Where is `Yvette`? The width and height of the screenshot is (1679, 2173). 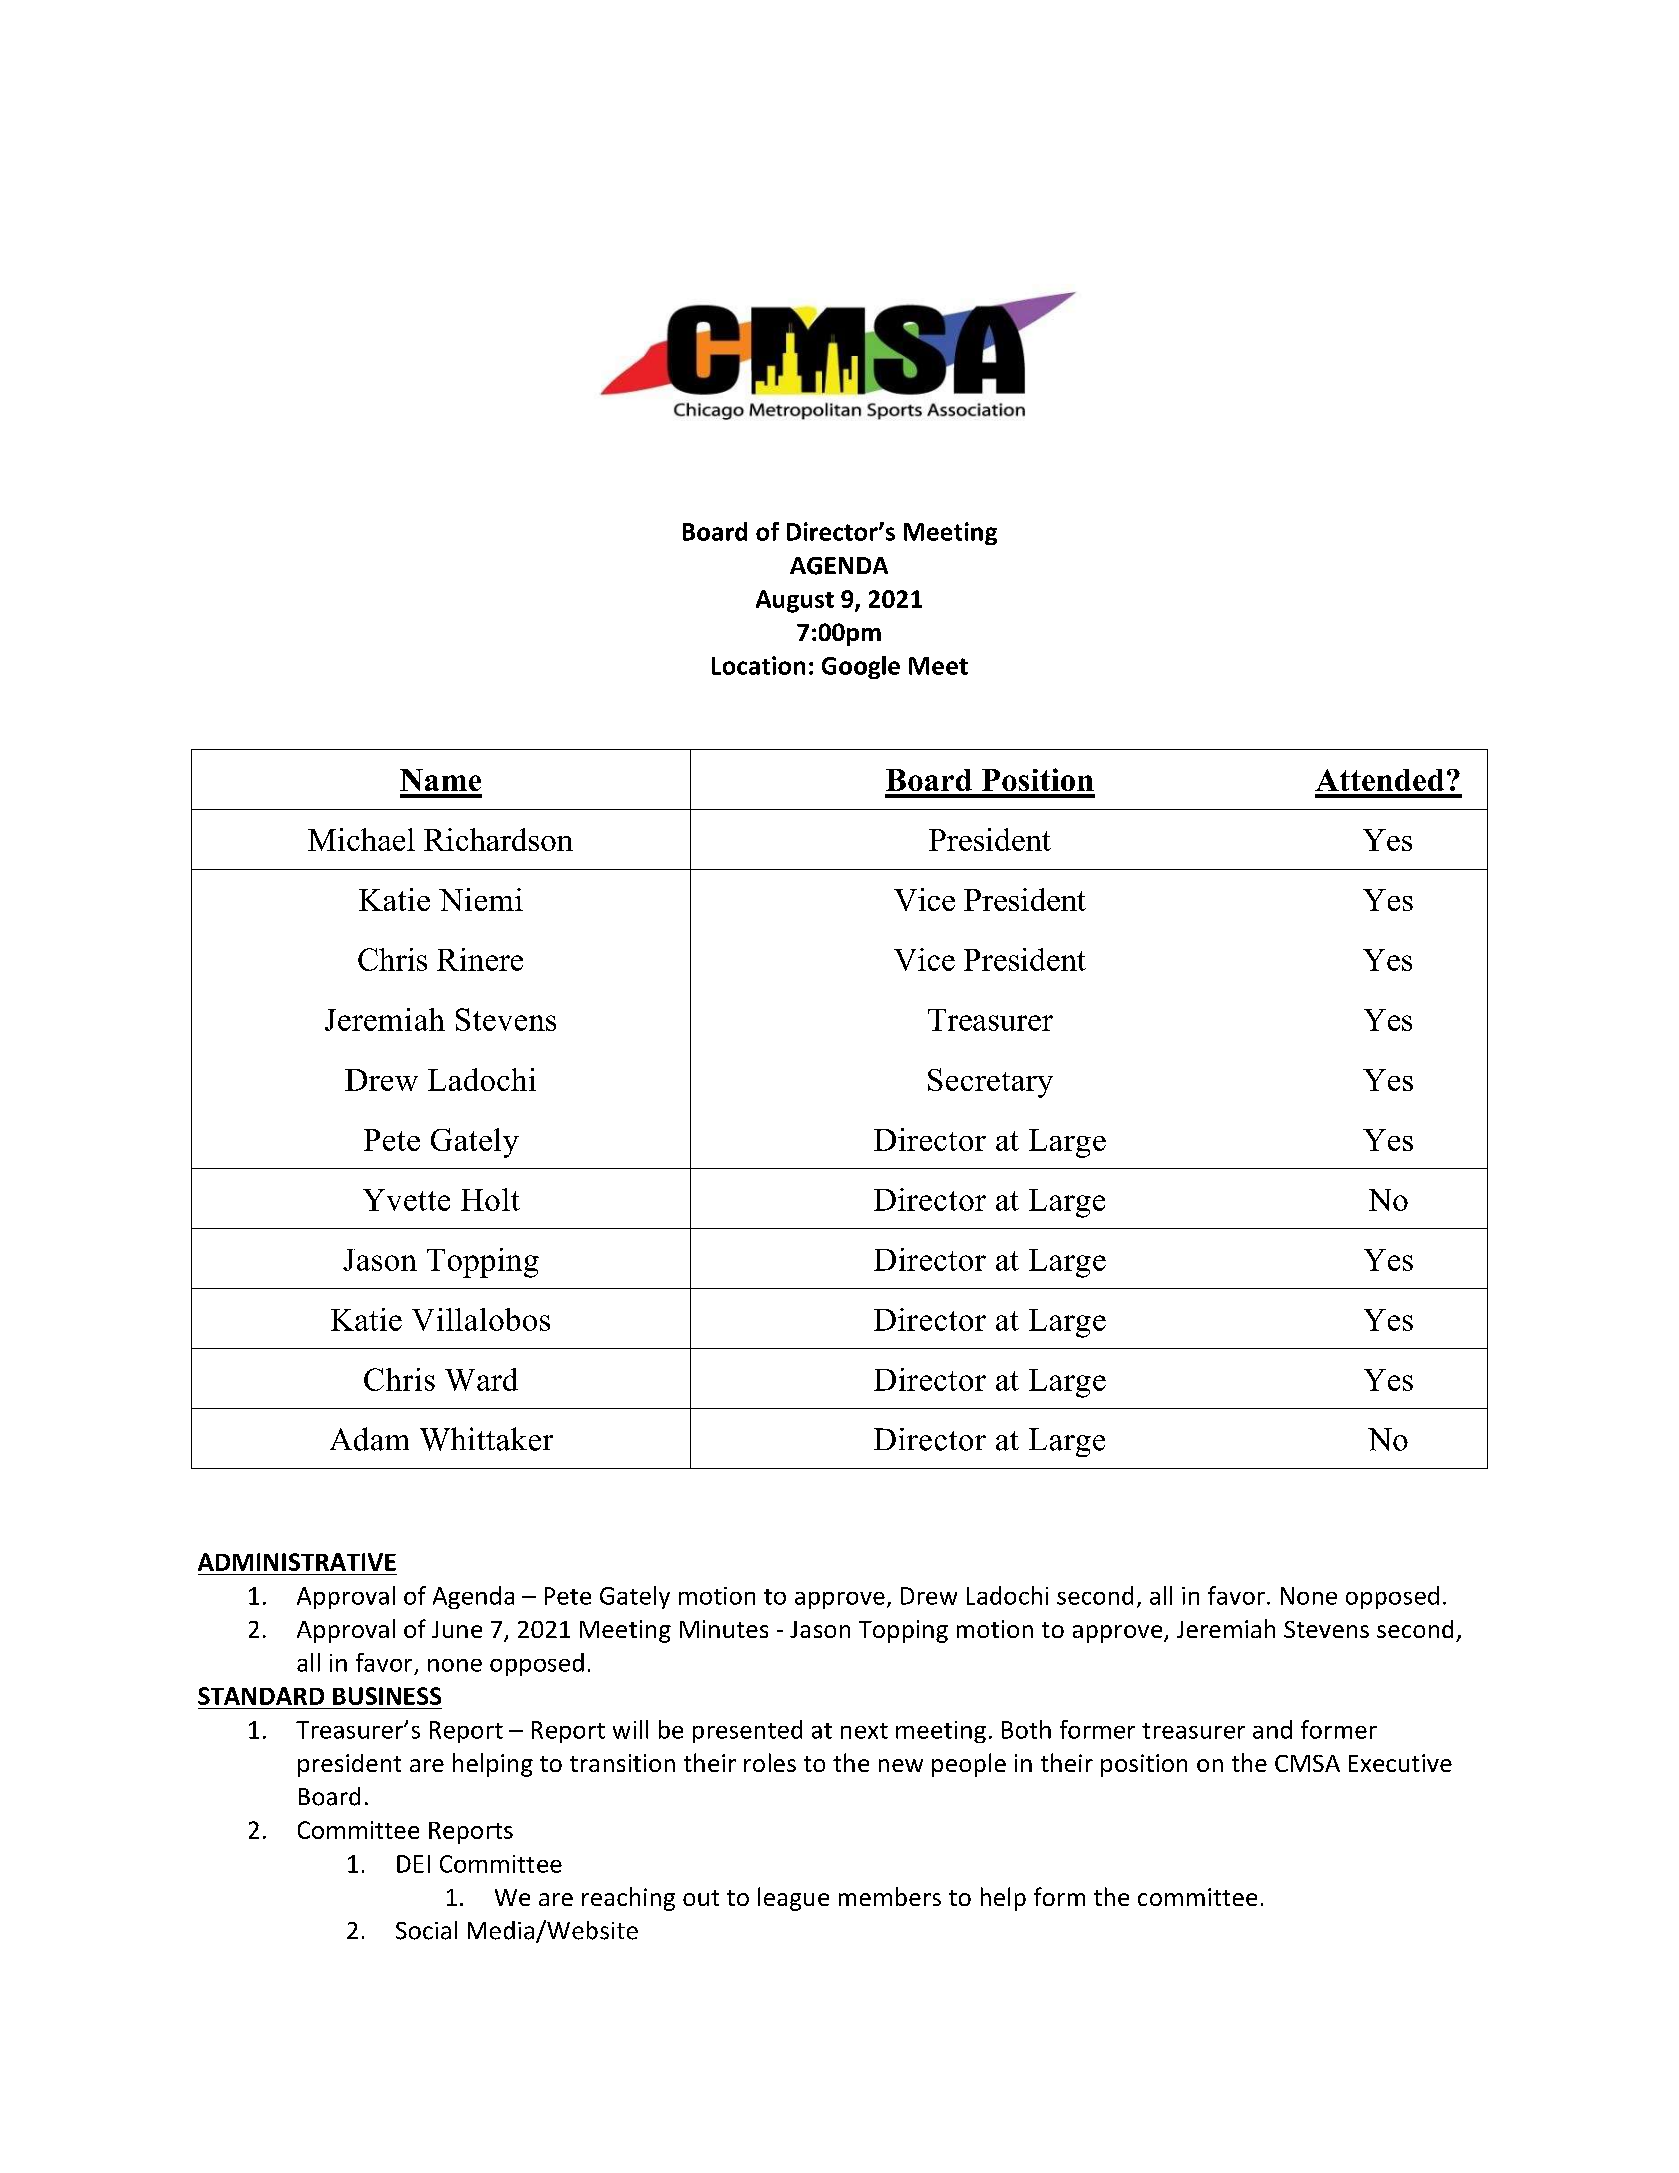
Yvette is located at coordinates (406, 1200).
